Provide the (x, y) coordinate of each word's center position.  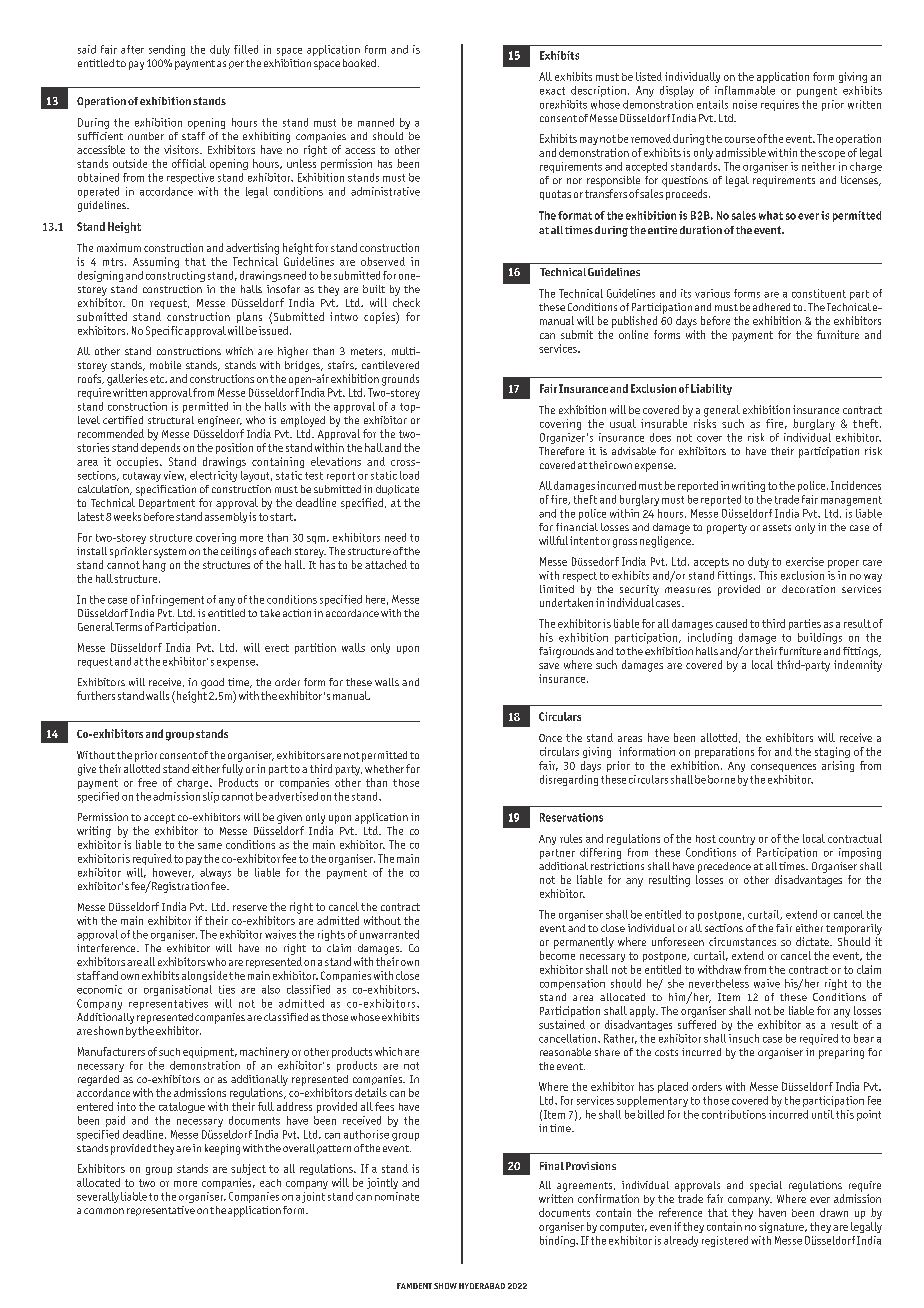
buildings (820, 638)
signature (782, 1227)
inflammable (745, 90)
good (212, 683)
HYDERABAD (482, 1286)
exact (552, 91)
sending (167, 50)
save (549, 666)
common (104, 1211)
